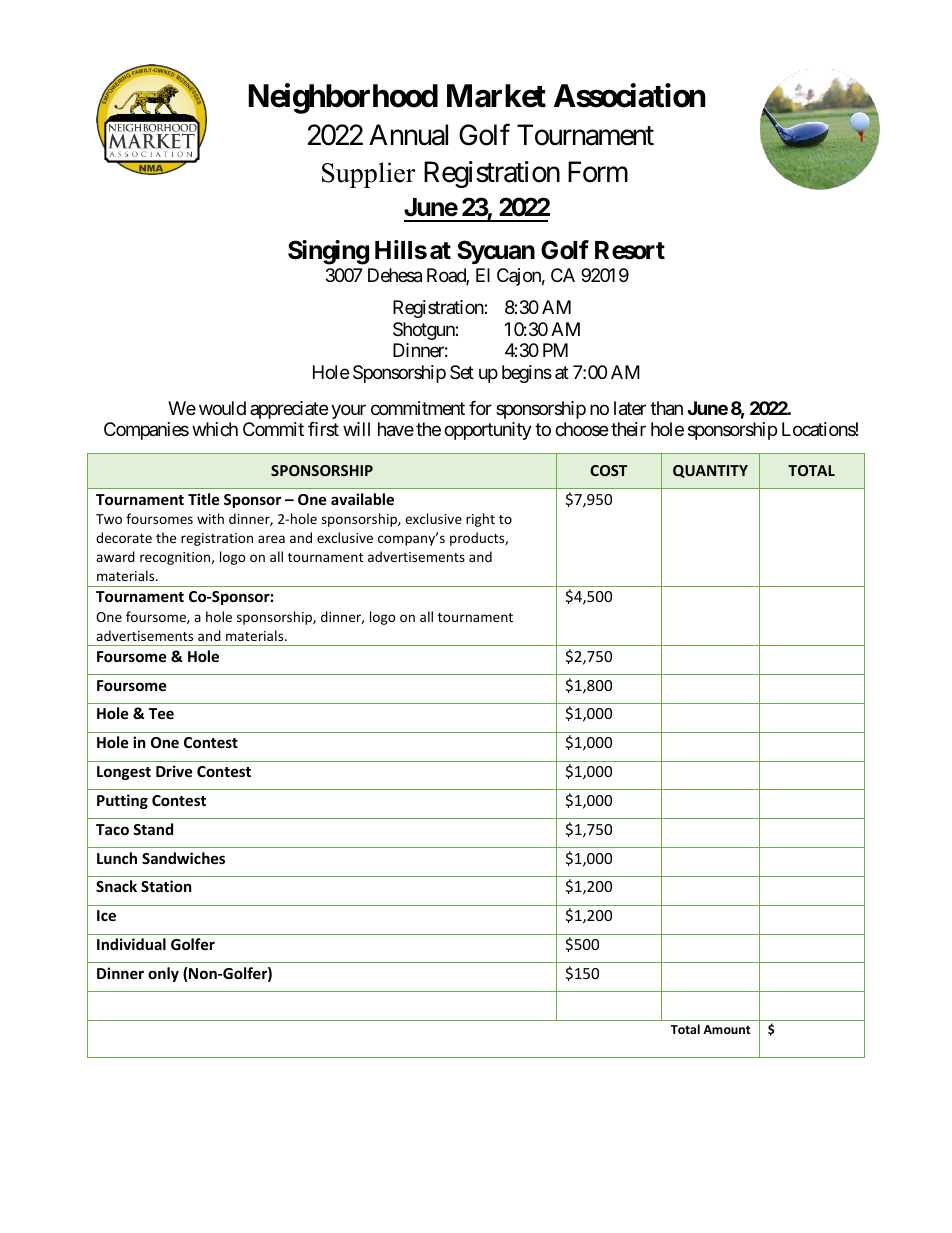  I want to click on Association, so click(630, 96).
